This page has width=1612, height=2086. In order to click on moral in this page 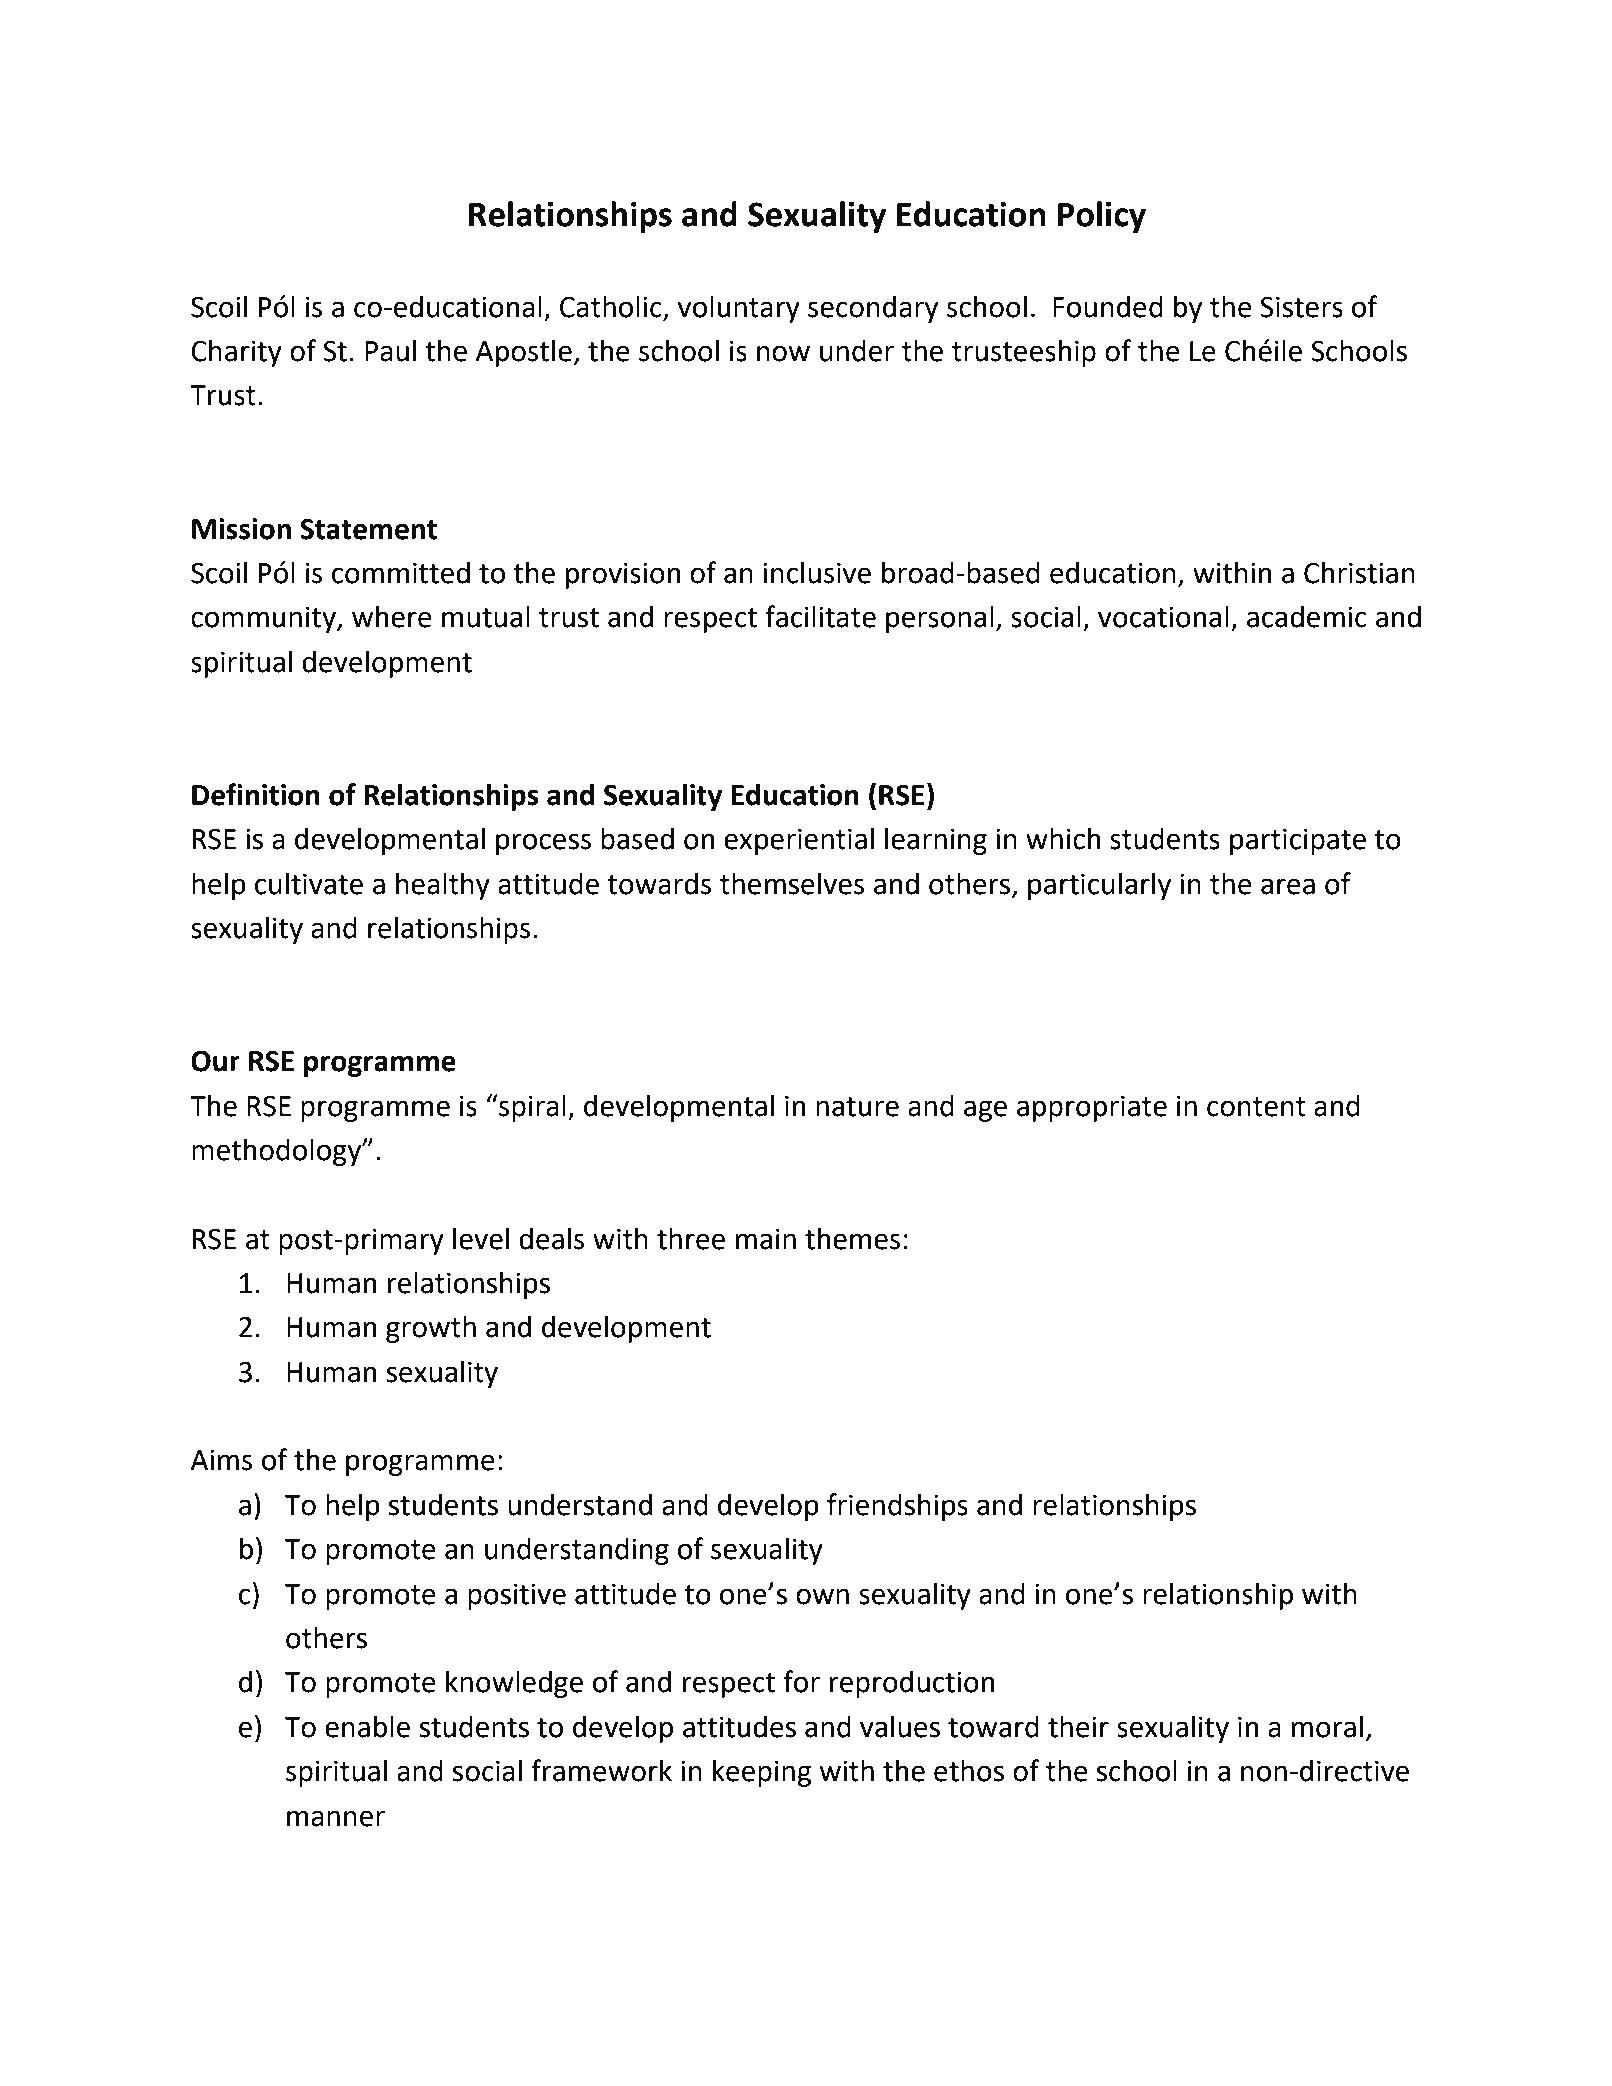, I will do `click(1327, 1726)`.
